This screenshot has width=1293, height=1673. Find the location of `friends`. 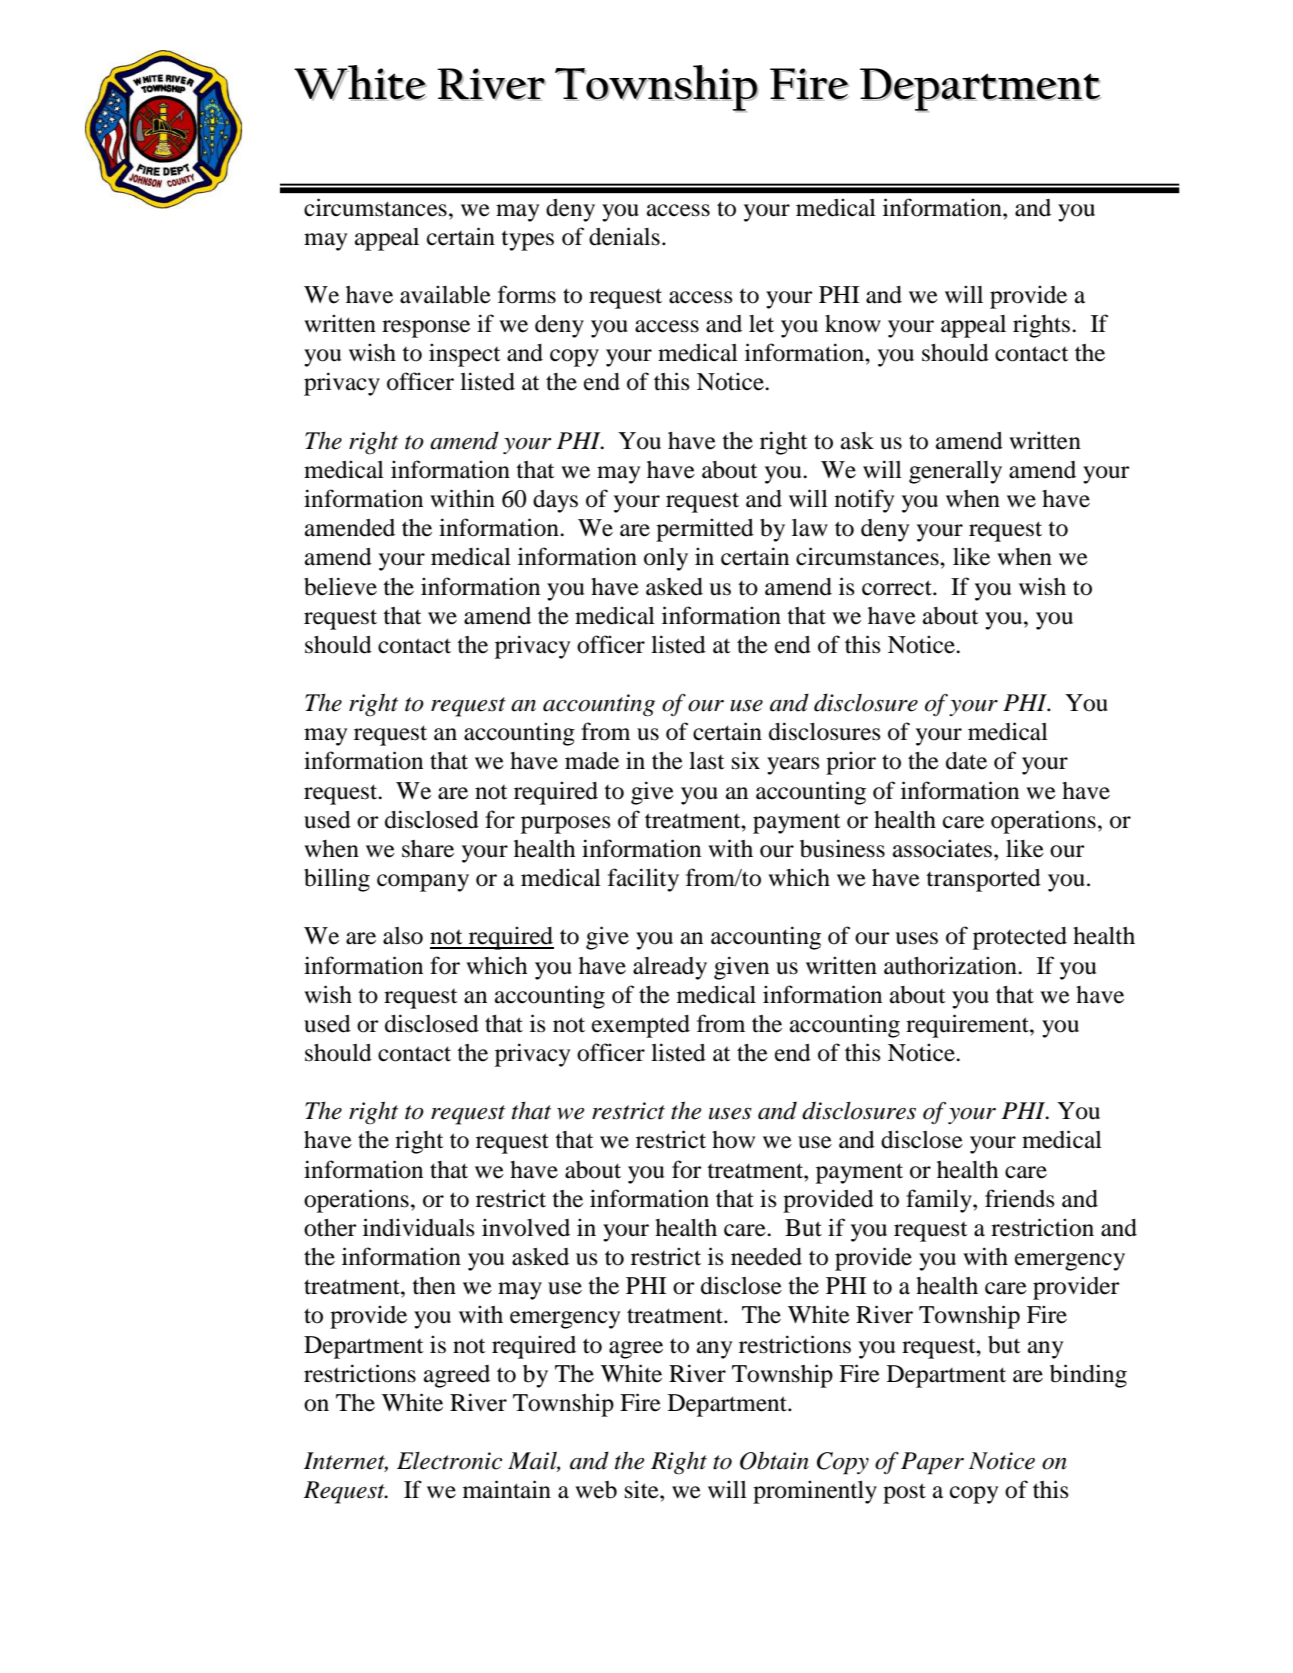

friends is located at coordinates (1020, 1198).
